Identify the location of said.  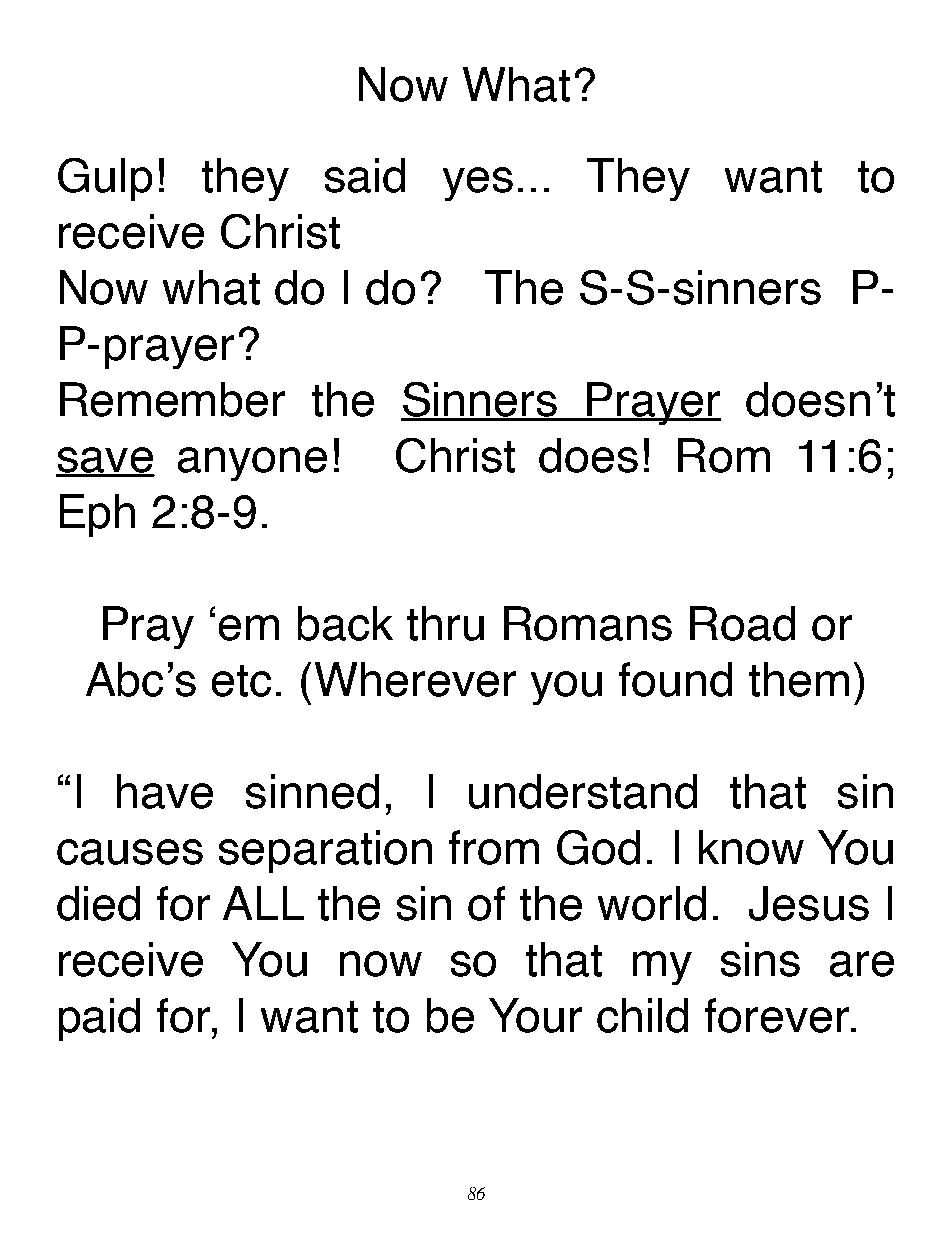
(365, 175).
